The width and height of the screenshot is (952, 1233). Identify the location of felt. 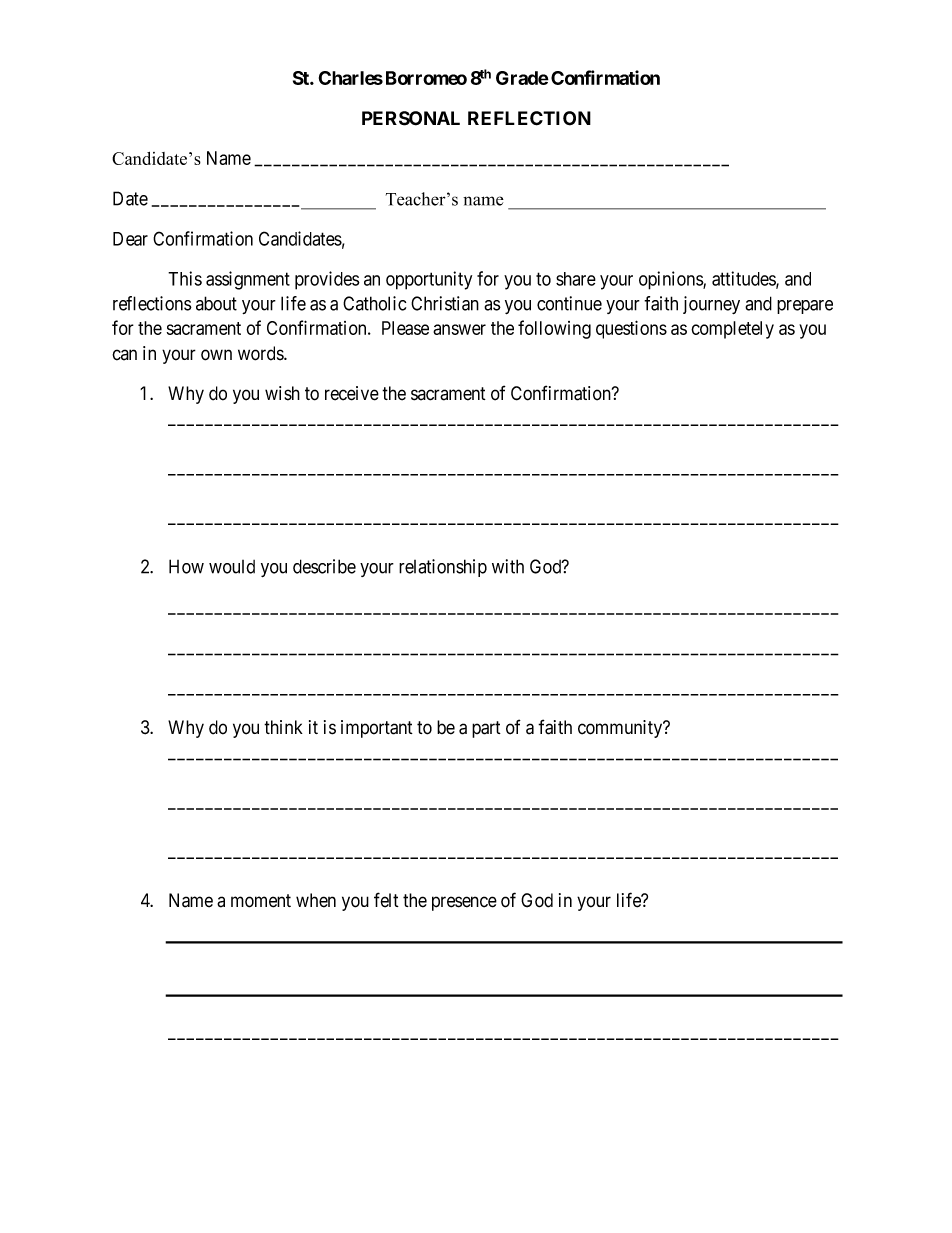
(386, 900).
